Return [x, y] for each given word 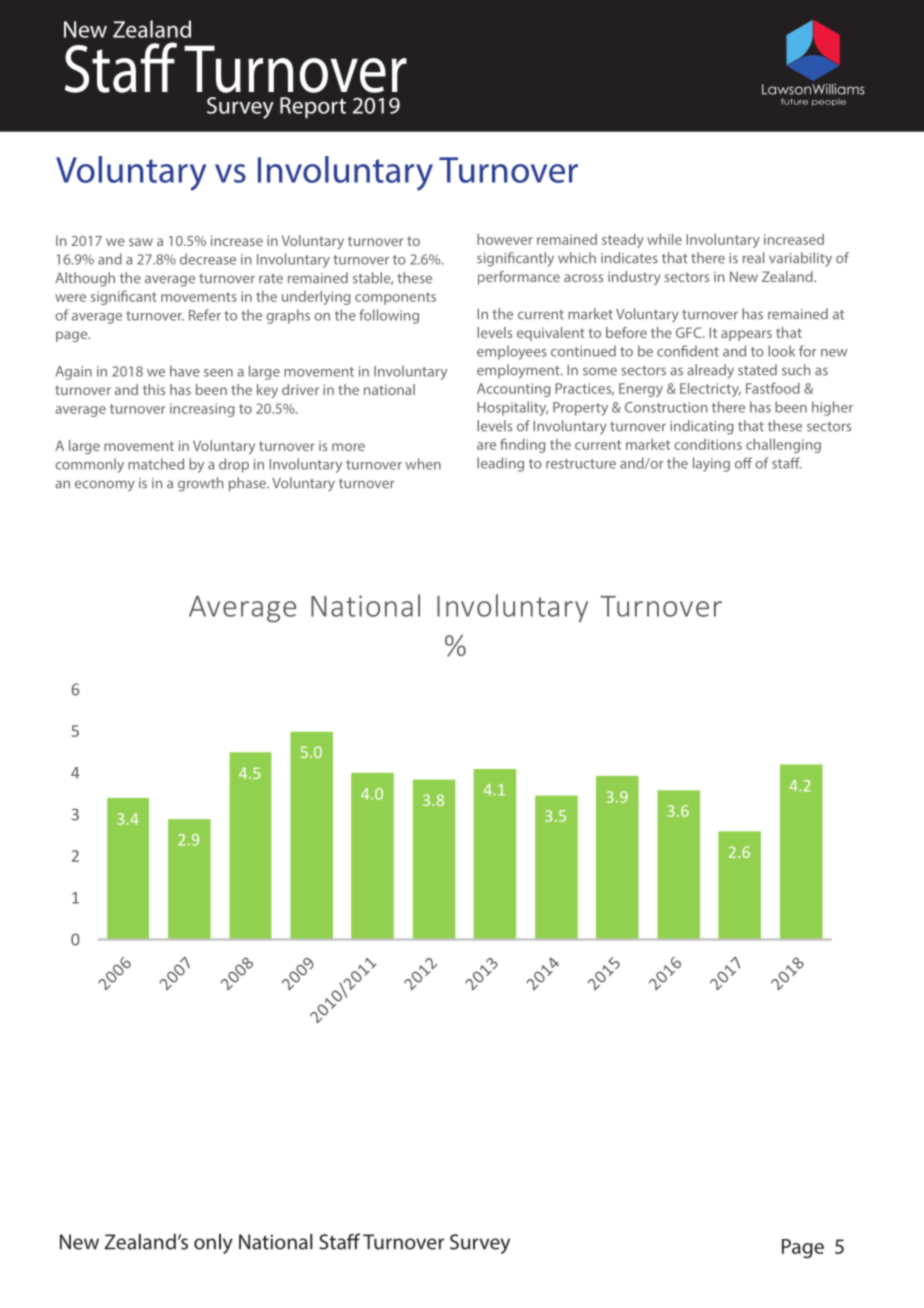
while [664, 239]
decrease [208, 259]
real [753, 258]
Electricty [710, 390]
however [505, 239]
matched [156, 464]
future [794, 101]
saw [141, 242]
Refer [205, 315]
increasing [202, 410]
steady [623, 241]
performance [519, 278]
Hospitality [512, 408]
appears [746, 335]
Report [313, 107]
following [389, 316]
